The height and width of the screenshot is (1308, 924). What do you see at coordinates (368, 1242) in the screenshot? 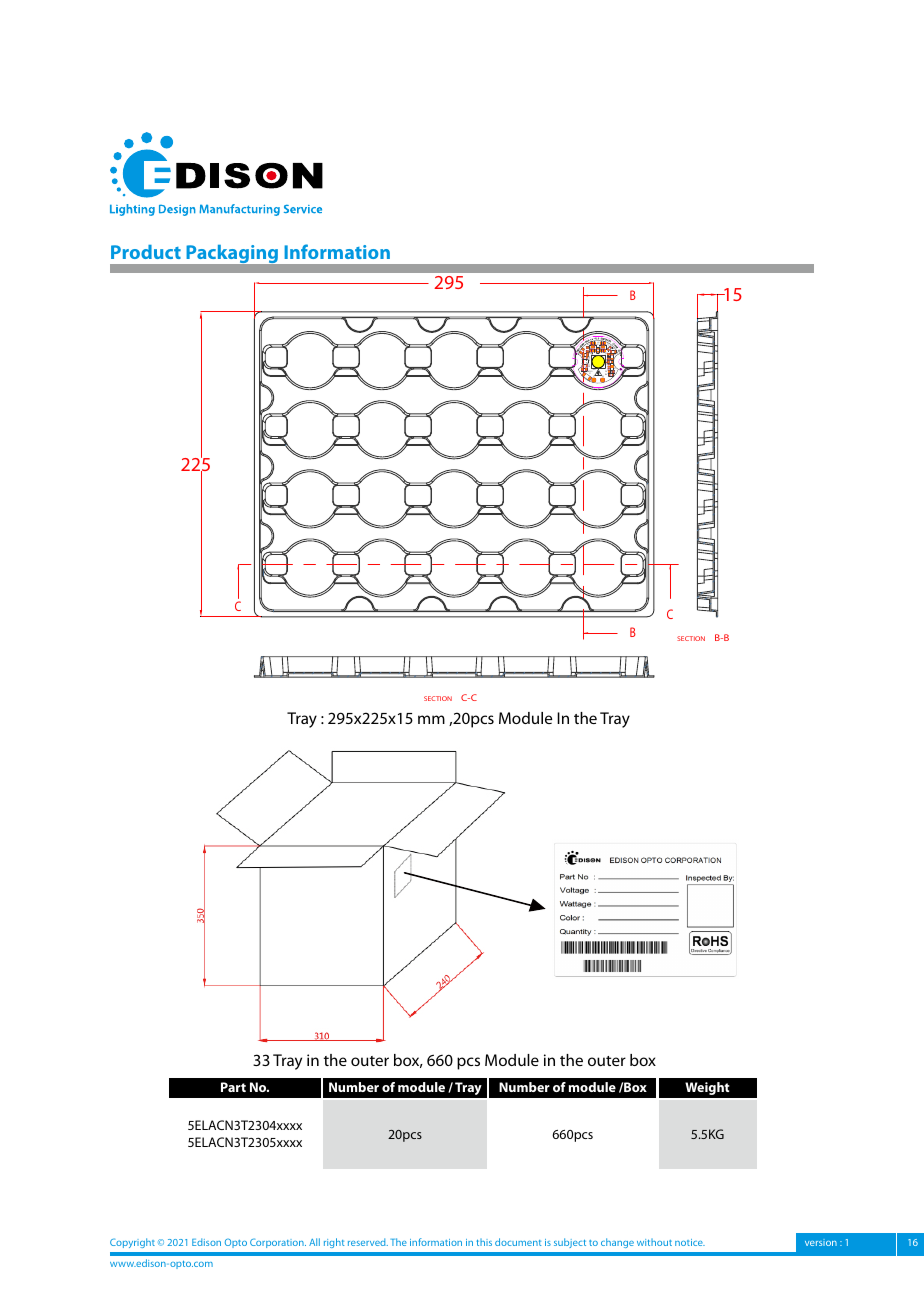
I see `reserved` at bounding box center [368, 1242].
